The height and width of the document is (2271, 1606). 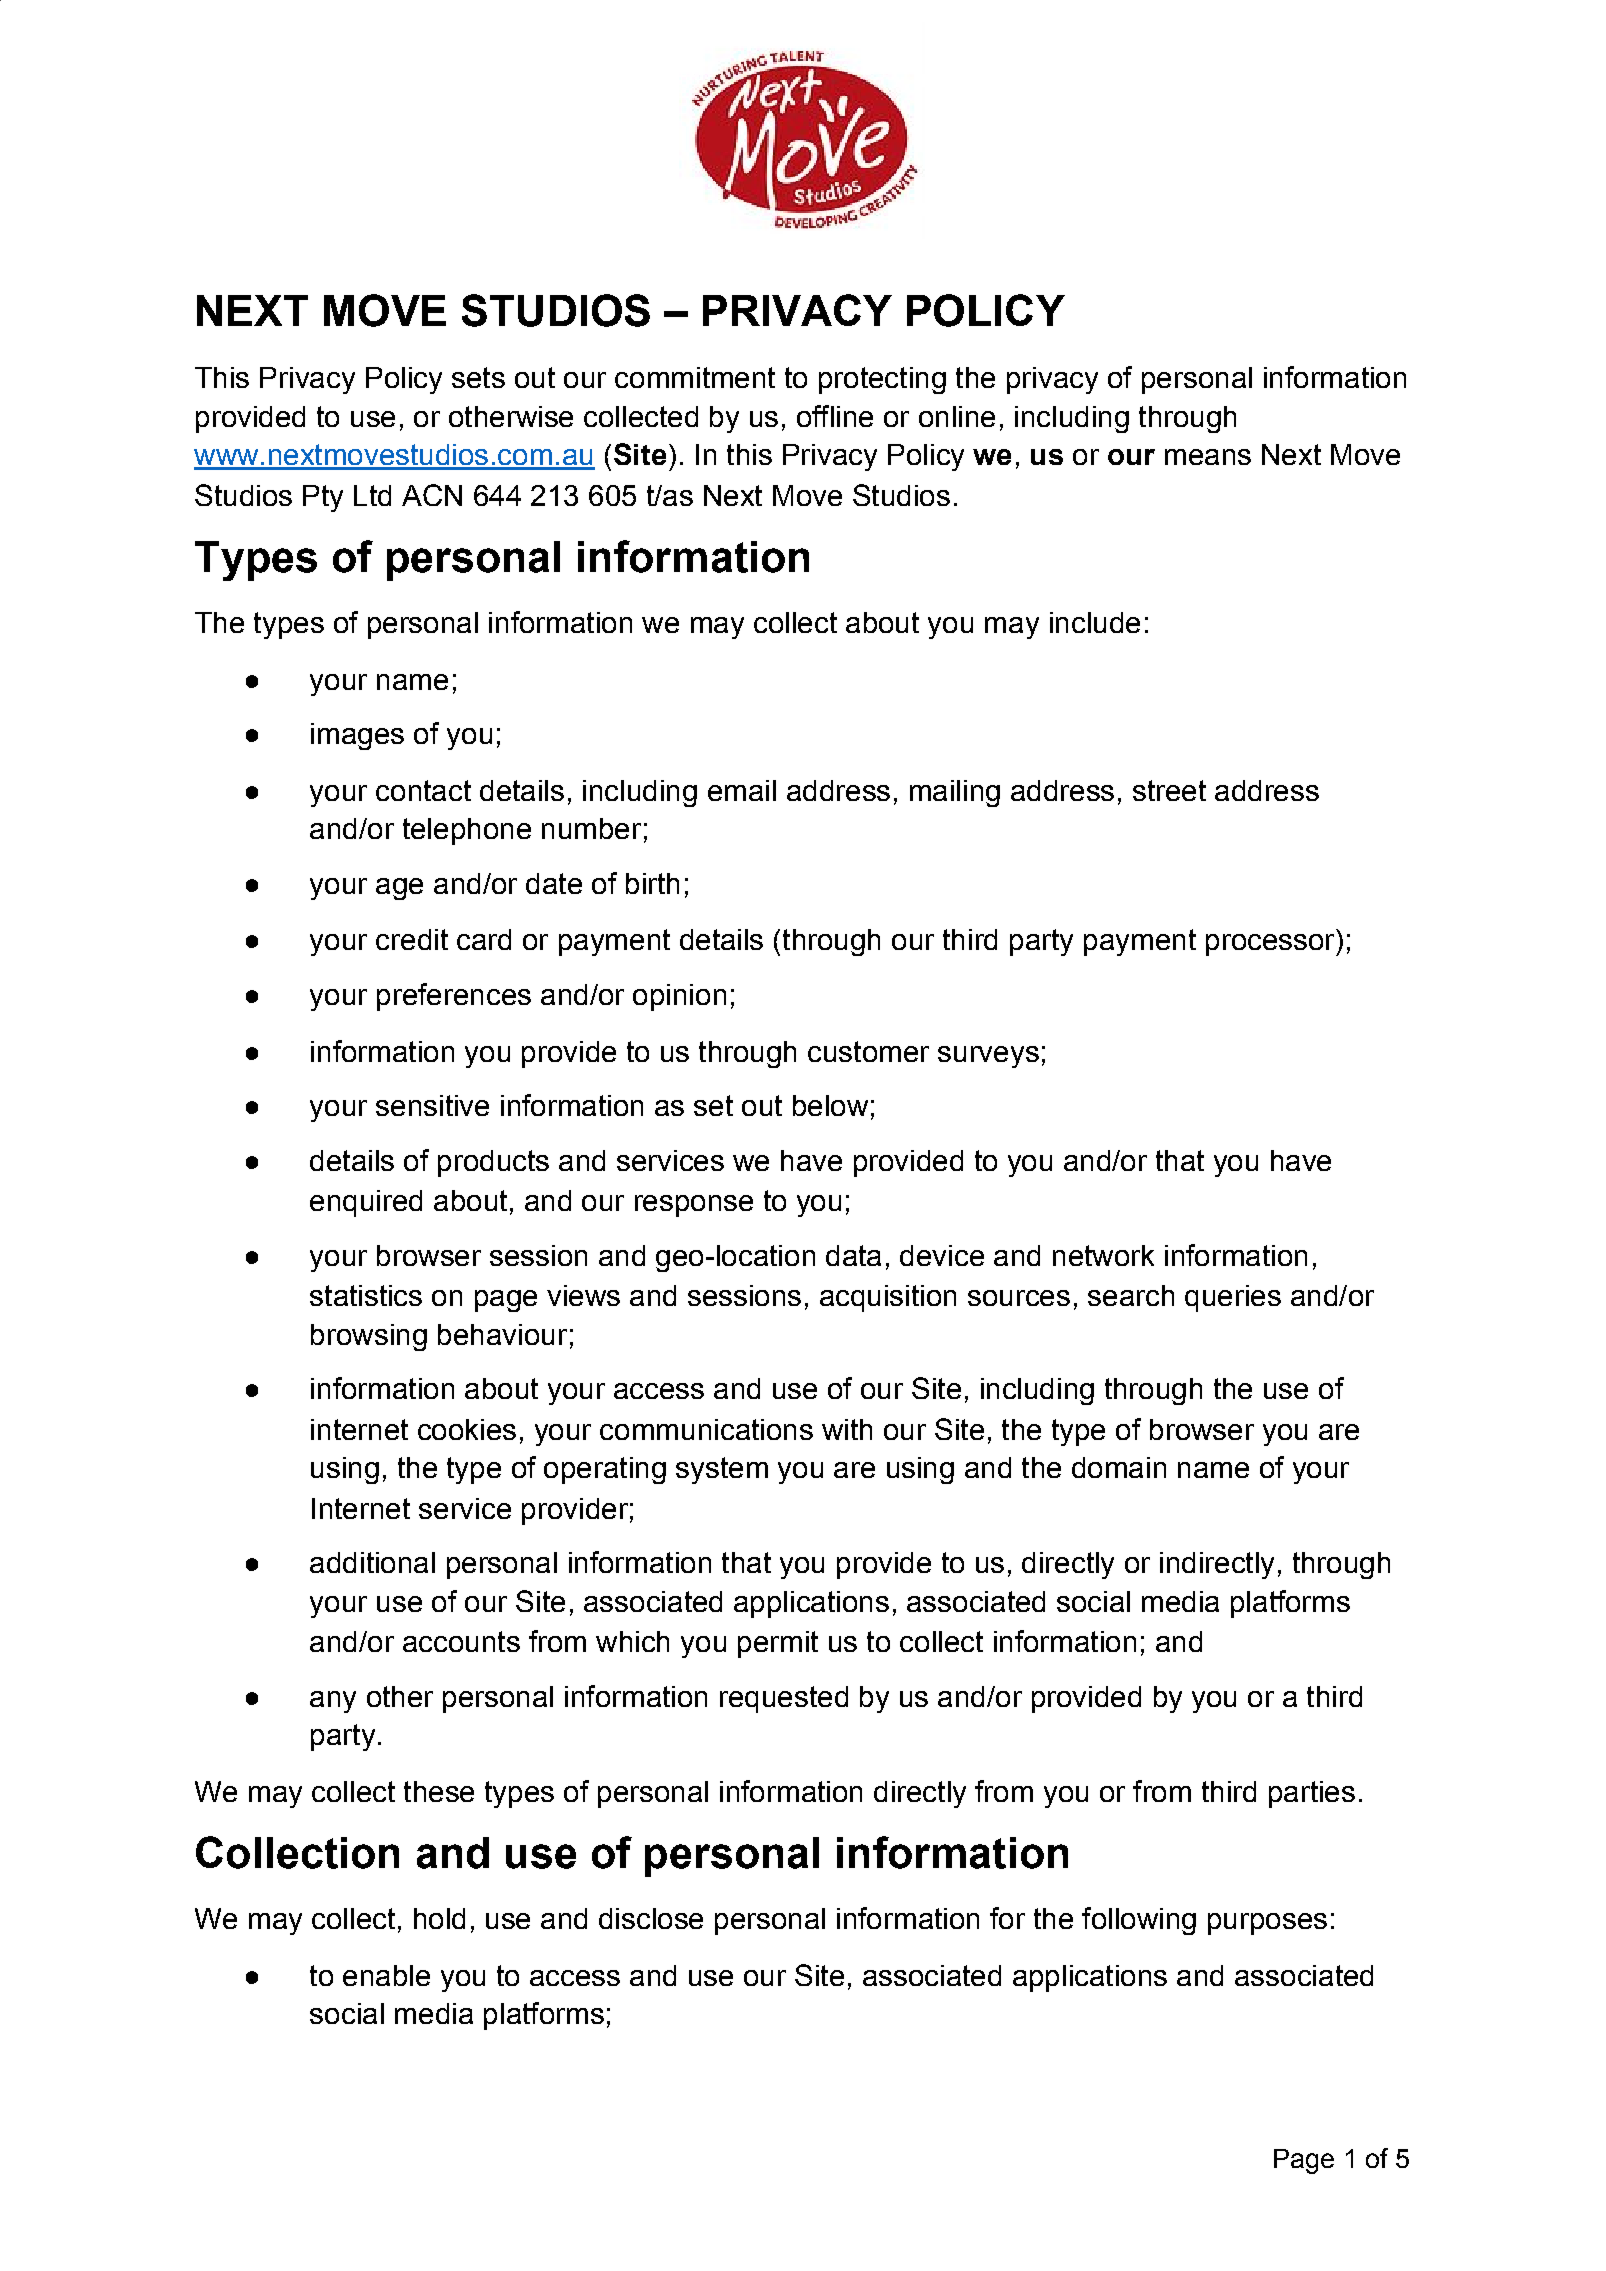 What do you see at coordinates (493, 1163) in the document?
I see `products` at bounding box center [493, 1163].
